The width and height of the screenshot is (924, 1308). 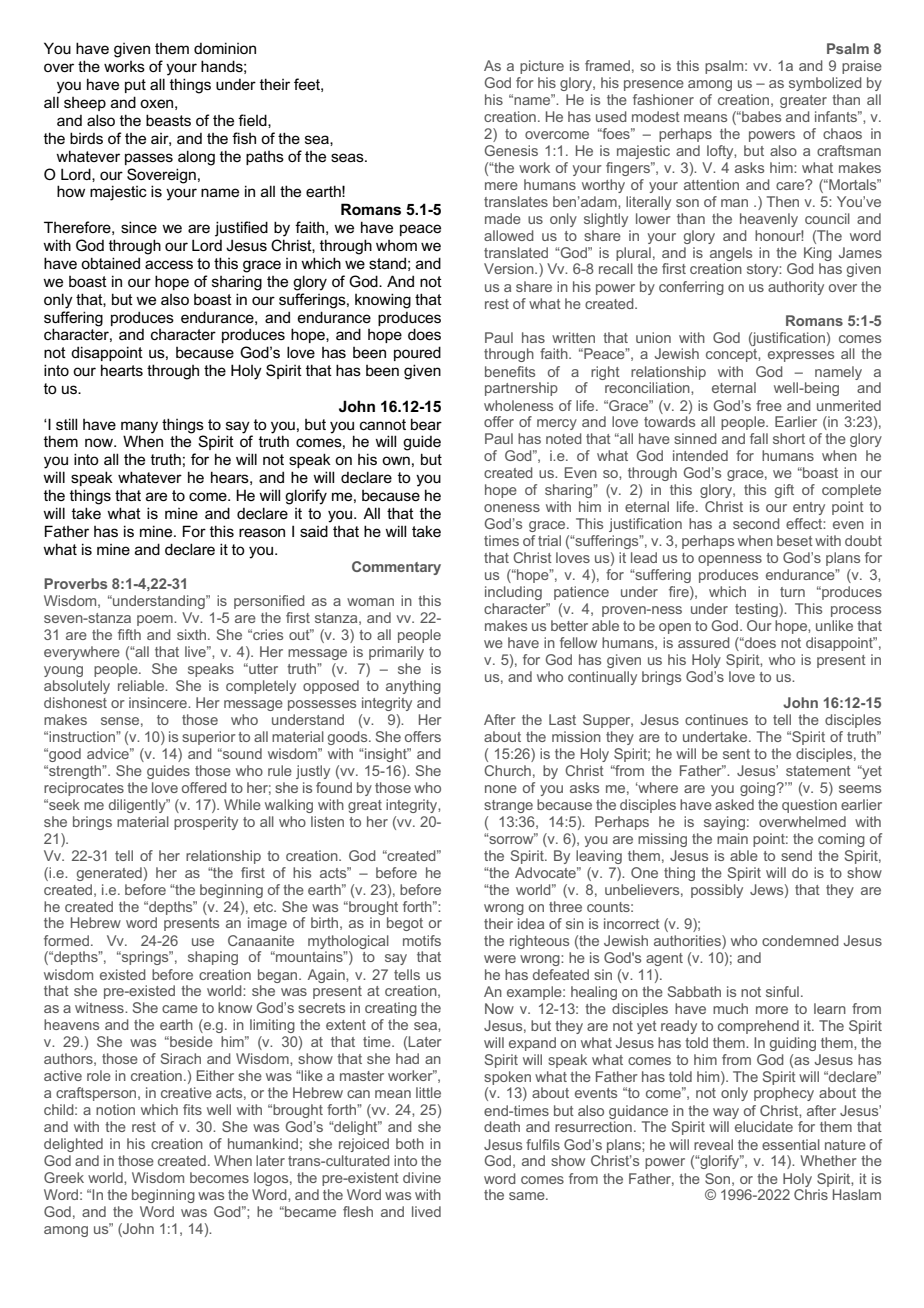 What do you see at coordinates (135, 86) in the screenshot?
I see `put` at bounding box center [135, 86].
